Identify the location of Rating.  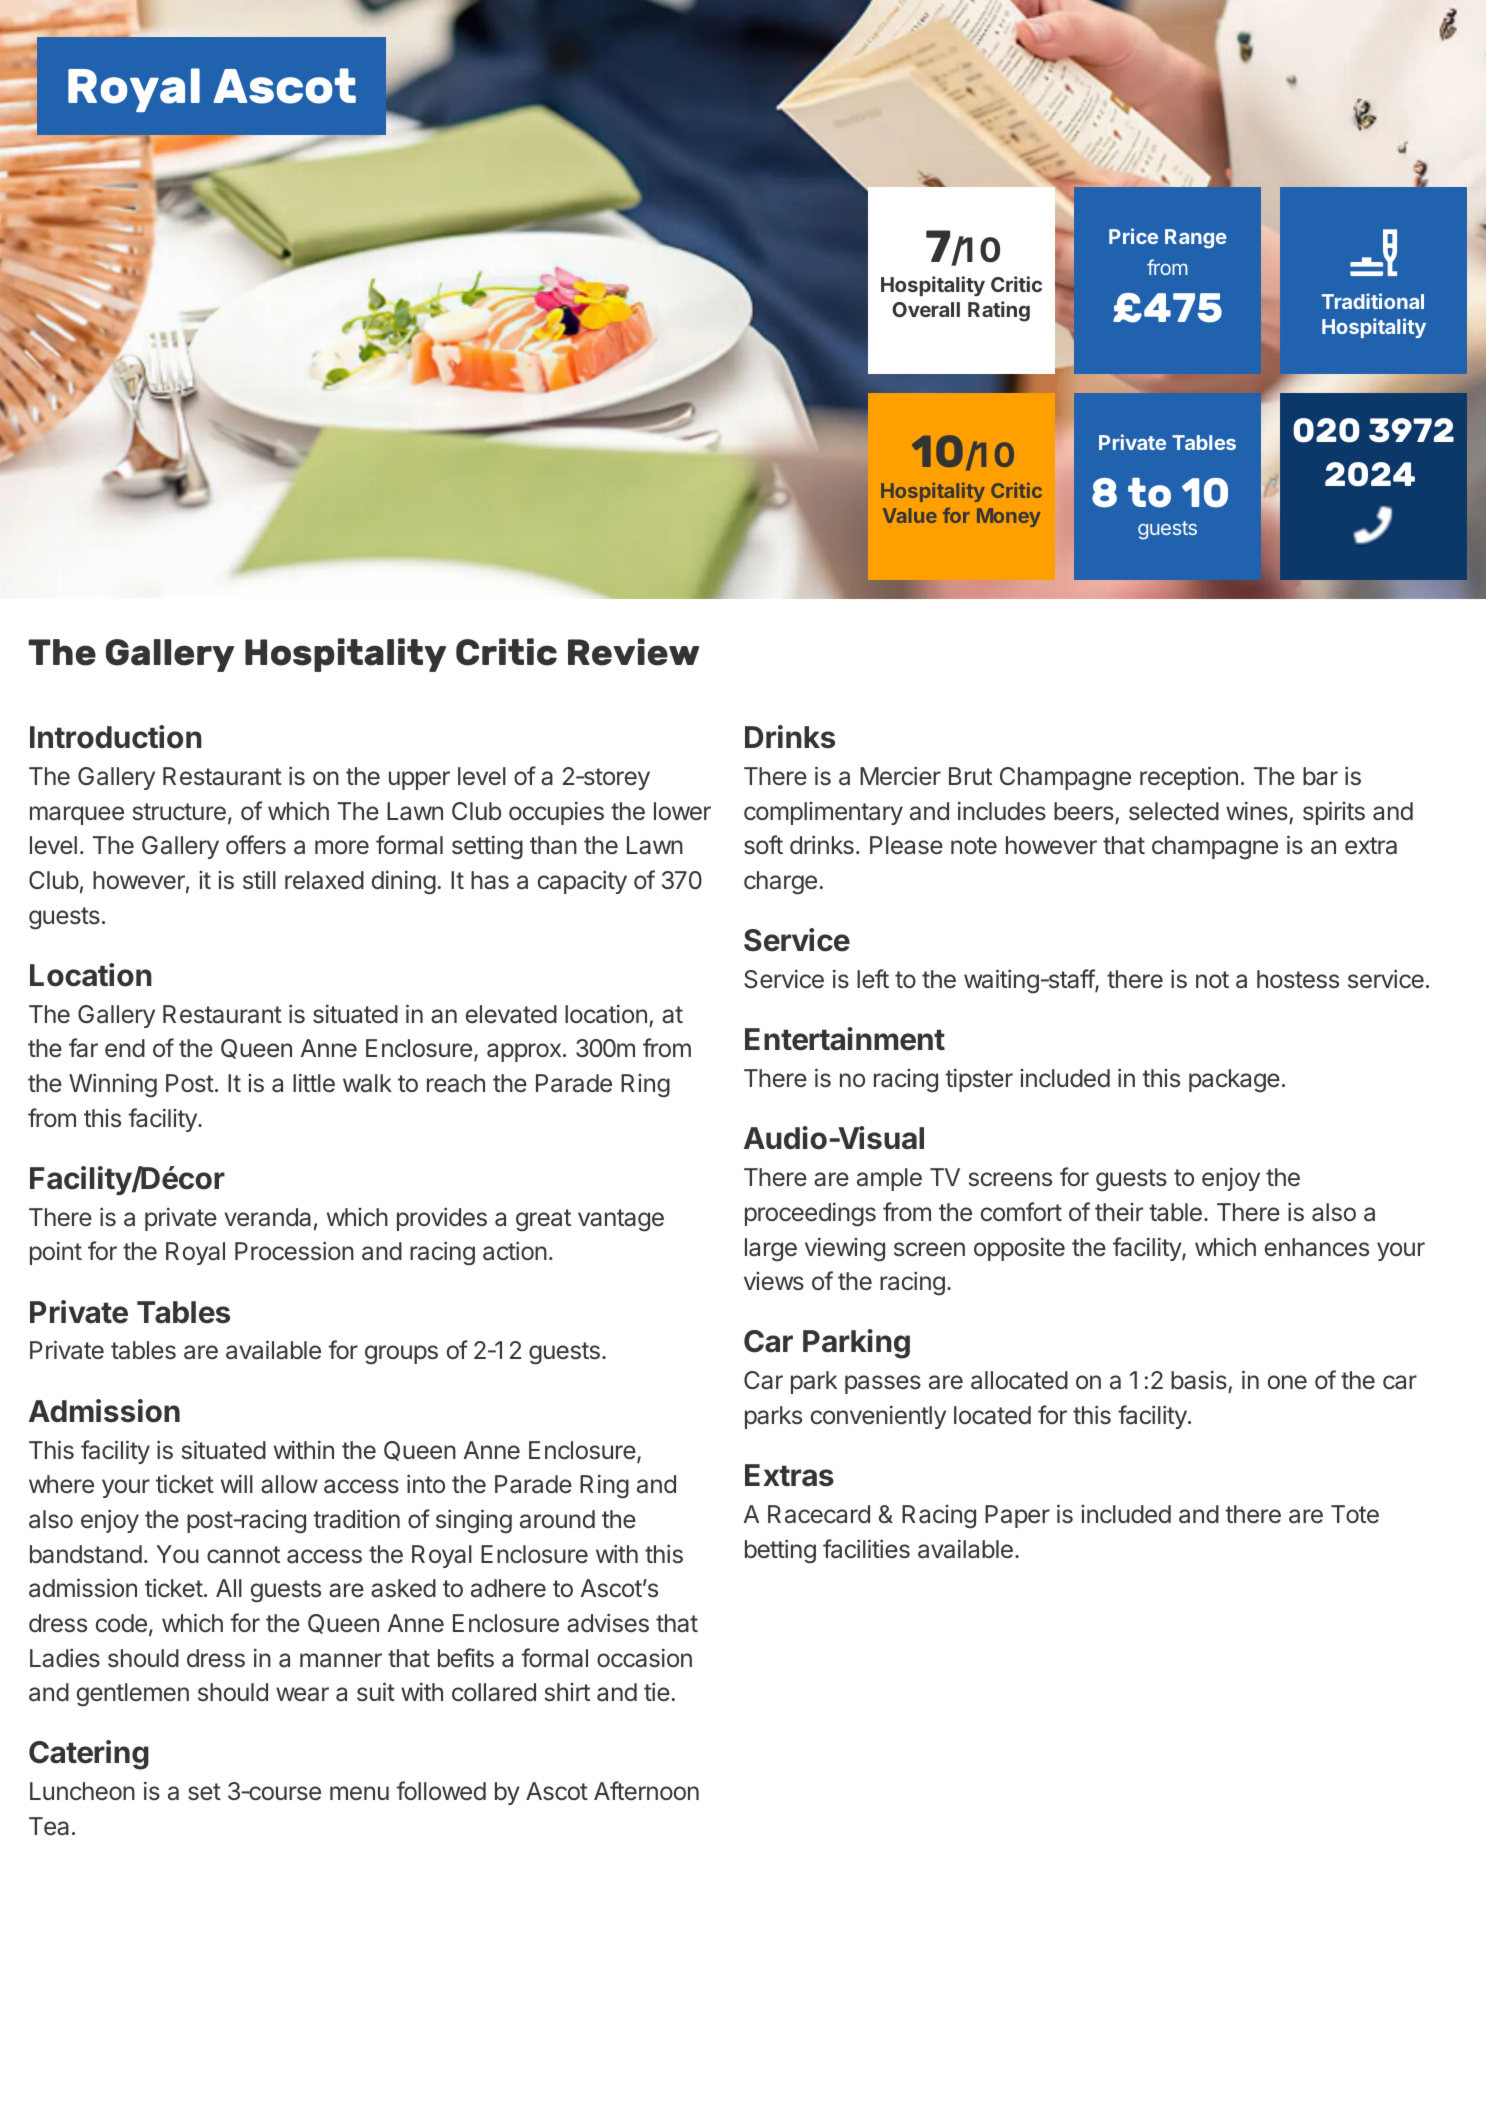
(999, 311).
